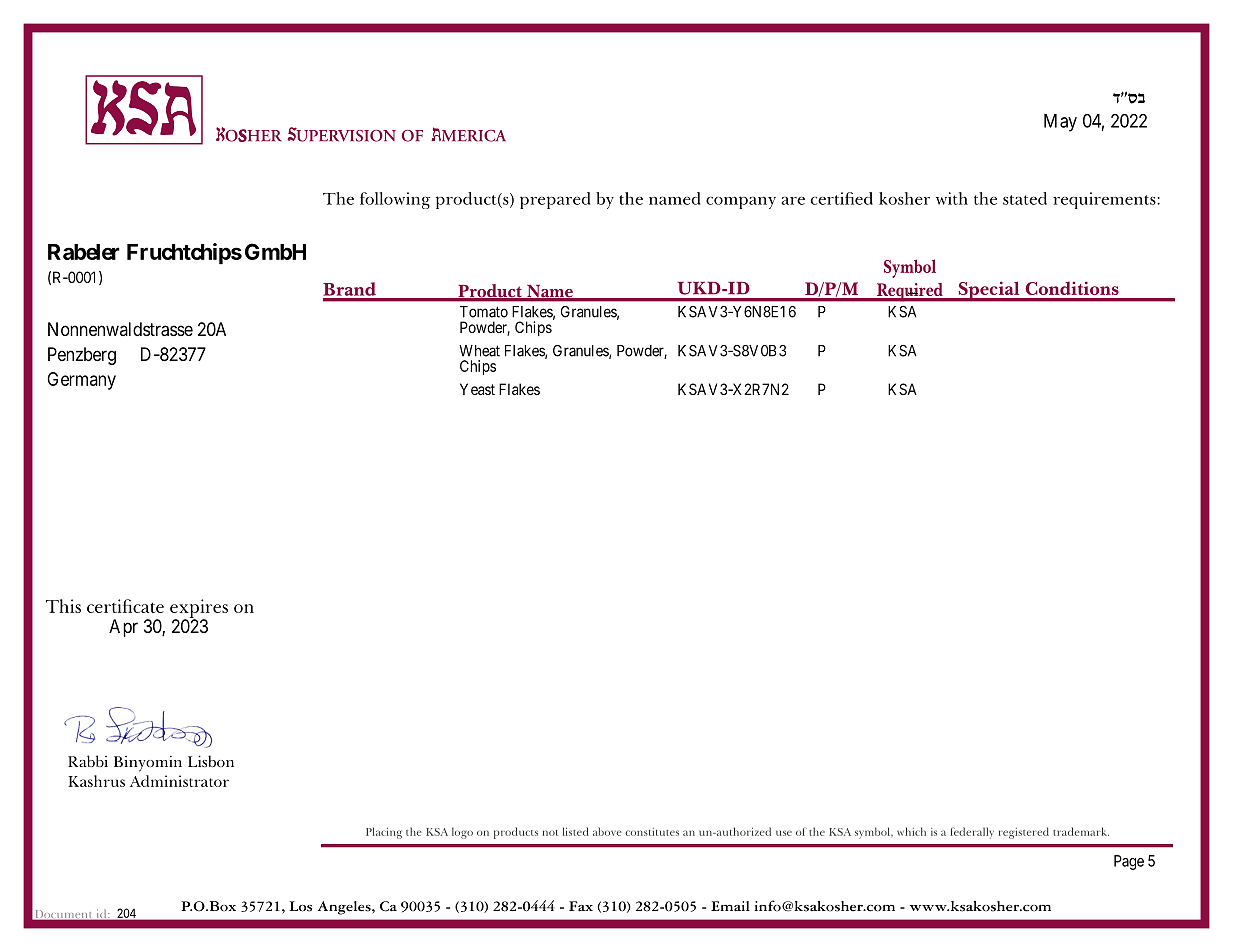  I want to click on Yeast, so click(477, 389).
